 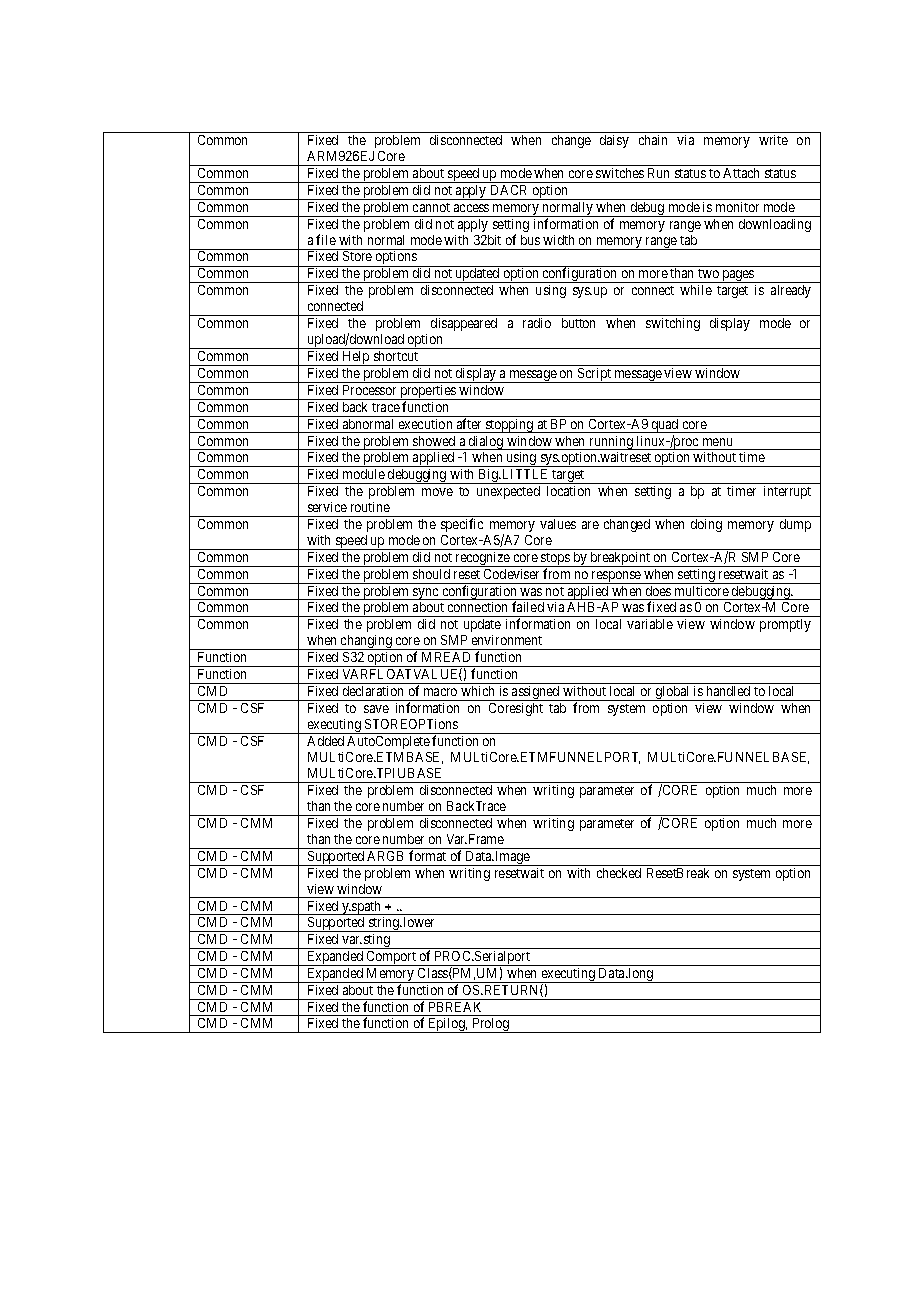 I want to click on variable, so click(x=650, y=624).
